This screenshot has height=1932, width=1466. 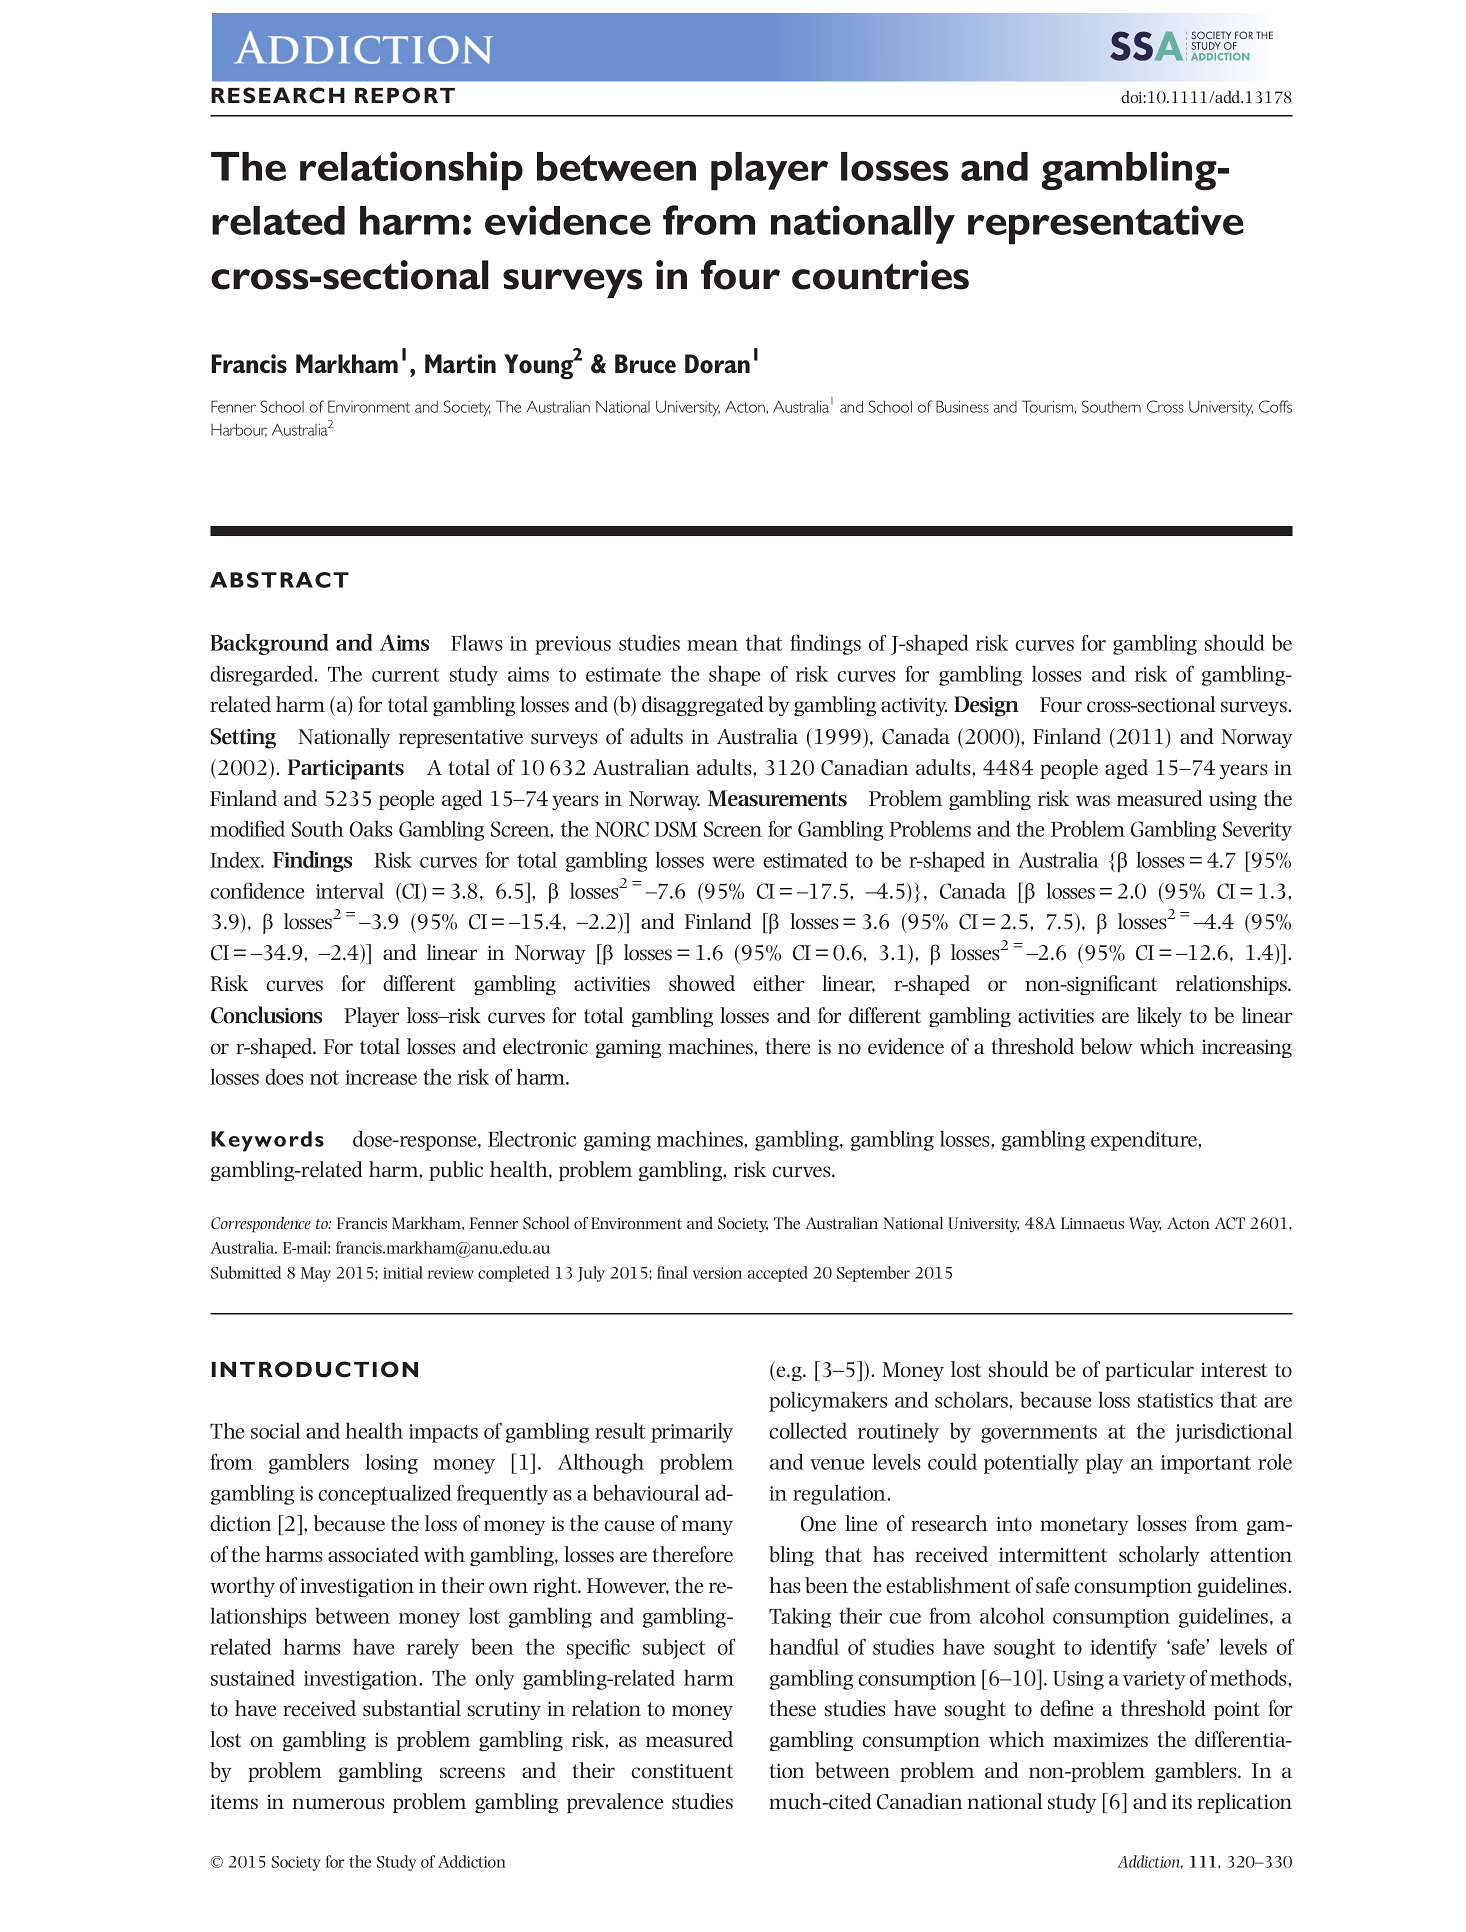 I want to click on initial, so click(x=403, y=1272).
